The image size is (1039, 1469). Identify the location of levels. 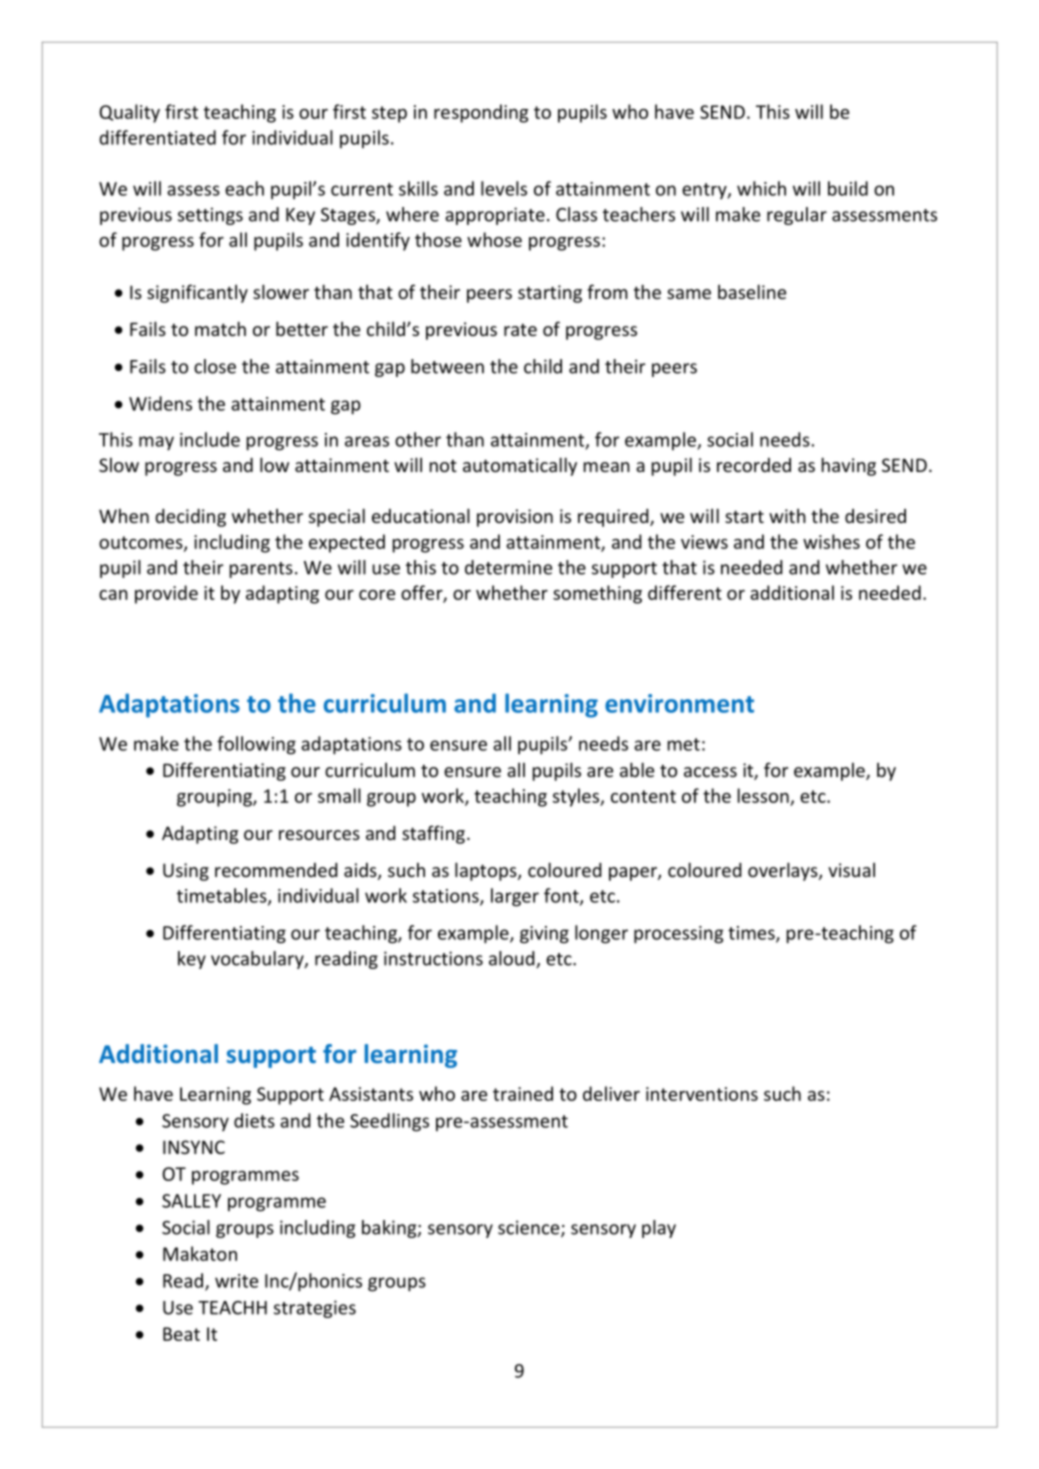
(504, 188).
